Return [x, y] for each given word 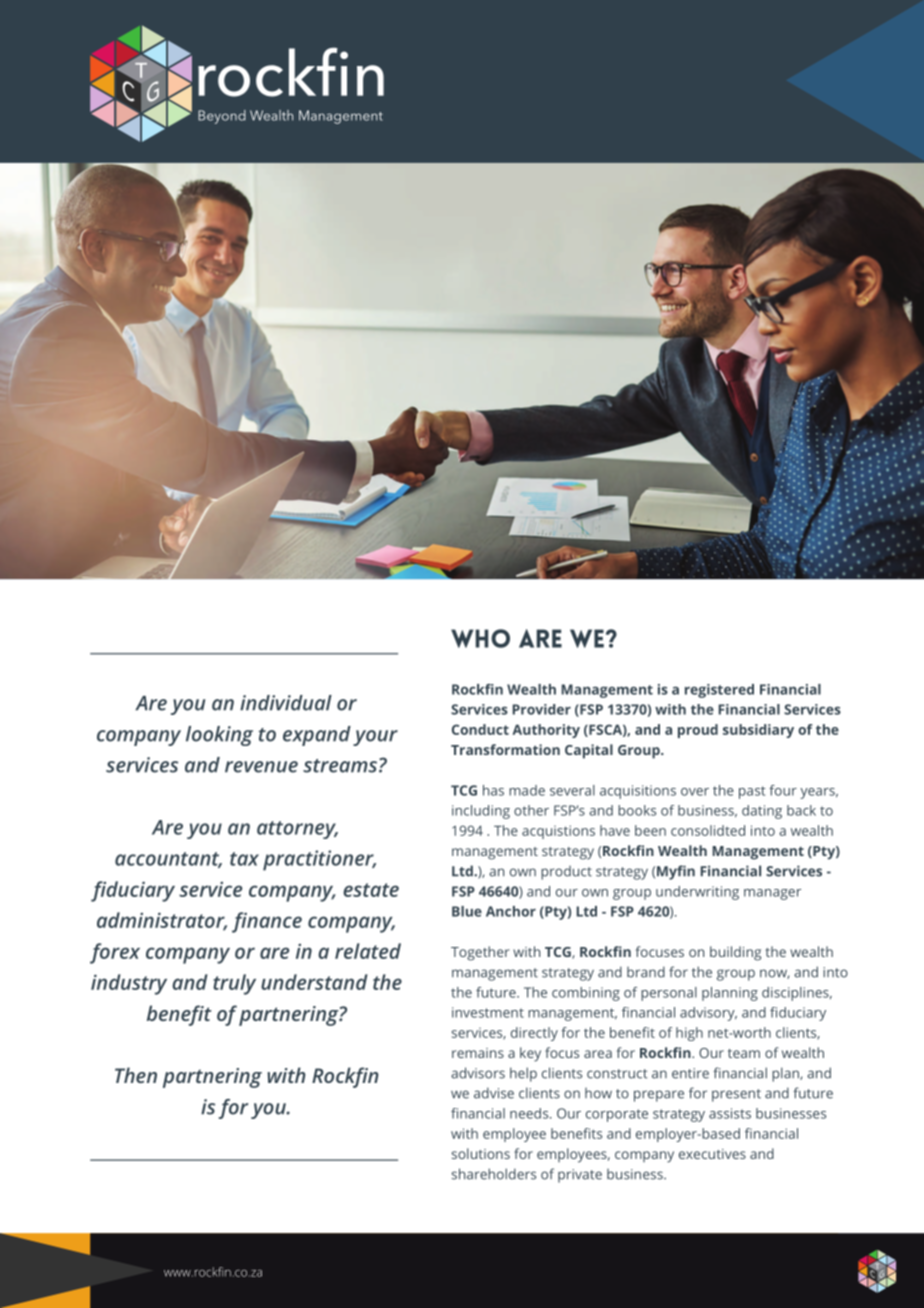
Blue [467, 911]
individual [286, 703]
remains [478, 1053]
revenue [261, 767]
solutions [481, 1153]
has [493, 790]
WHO [480, 638]
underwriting [697, 893]
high [689, 1034]
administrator [162, 921]
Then [136, 1075]
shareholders [494, 1174]
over [695, 792]
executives [712, 1154]
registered [719, 691]
